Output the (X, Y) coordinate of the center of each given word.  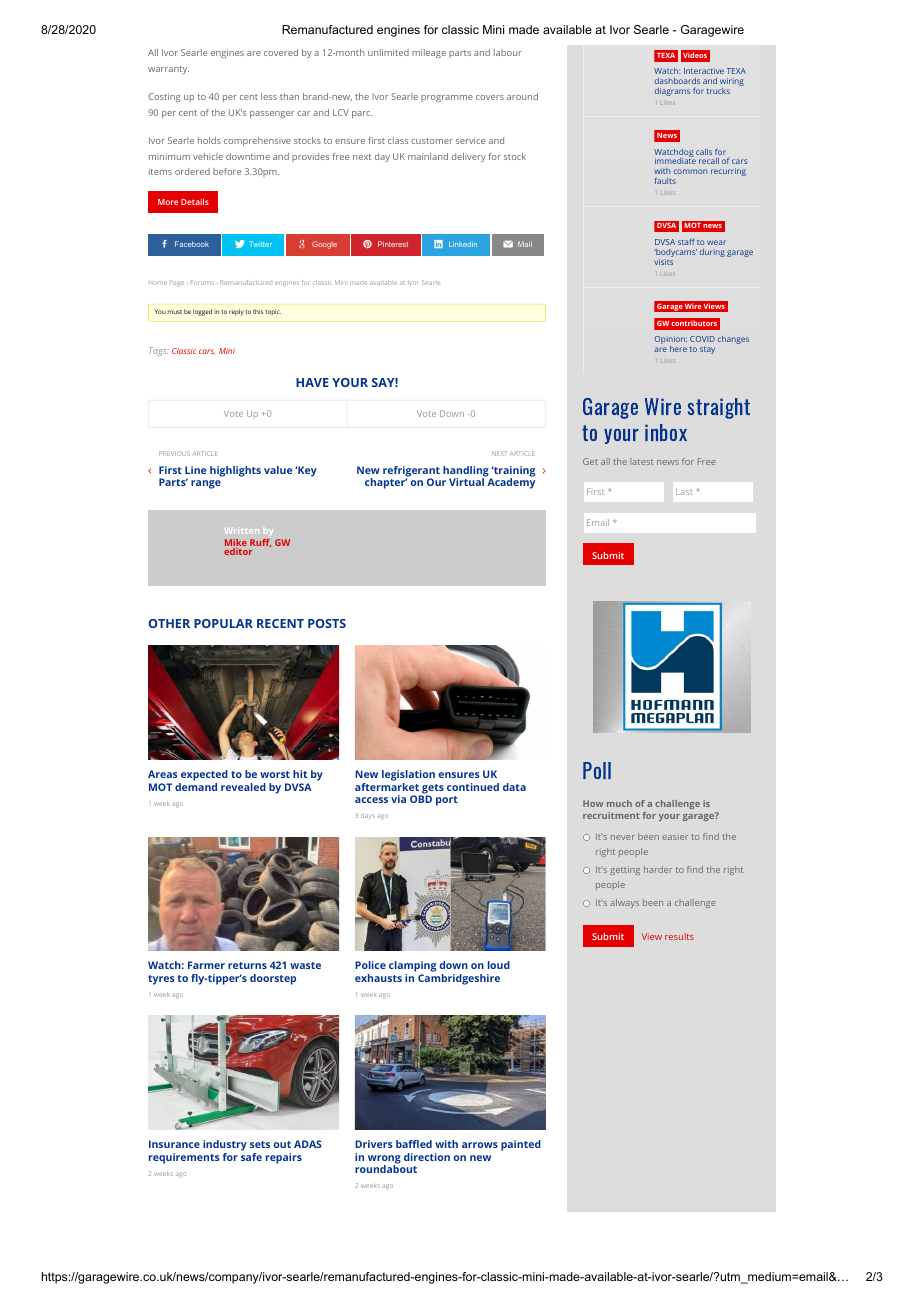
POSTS (327, 623)
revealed (243, 787)
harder (658, 869)
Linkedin (463, 244)
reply (236, 312)
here (678, 349)
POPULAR (223, 623)
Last (684, 491)
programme (447, 98)
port (447, 801)
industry (225, 1145)
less (269, 96)
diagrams (672, 92)
